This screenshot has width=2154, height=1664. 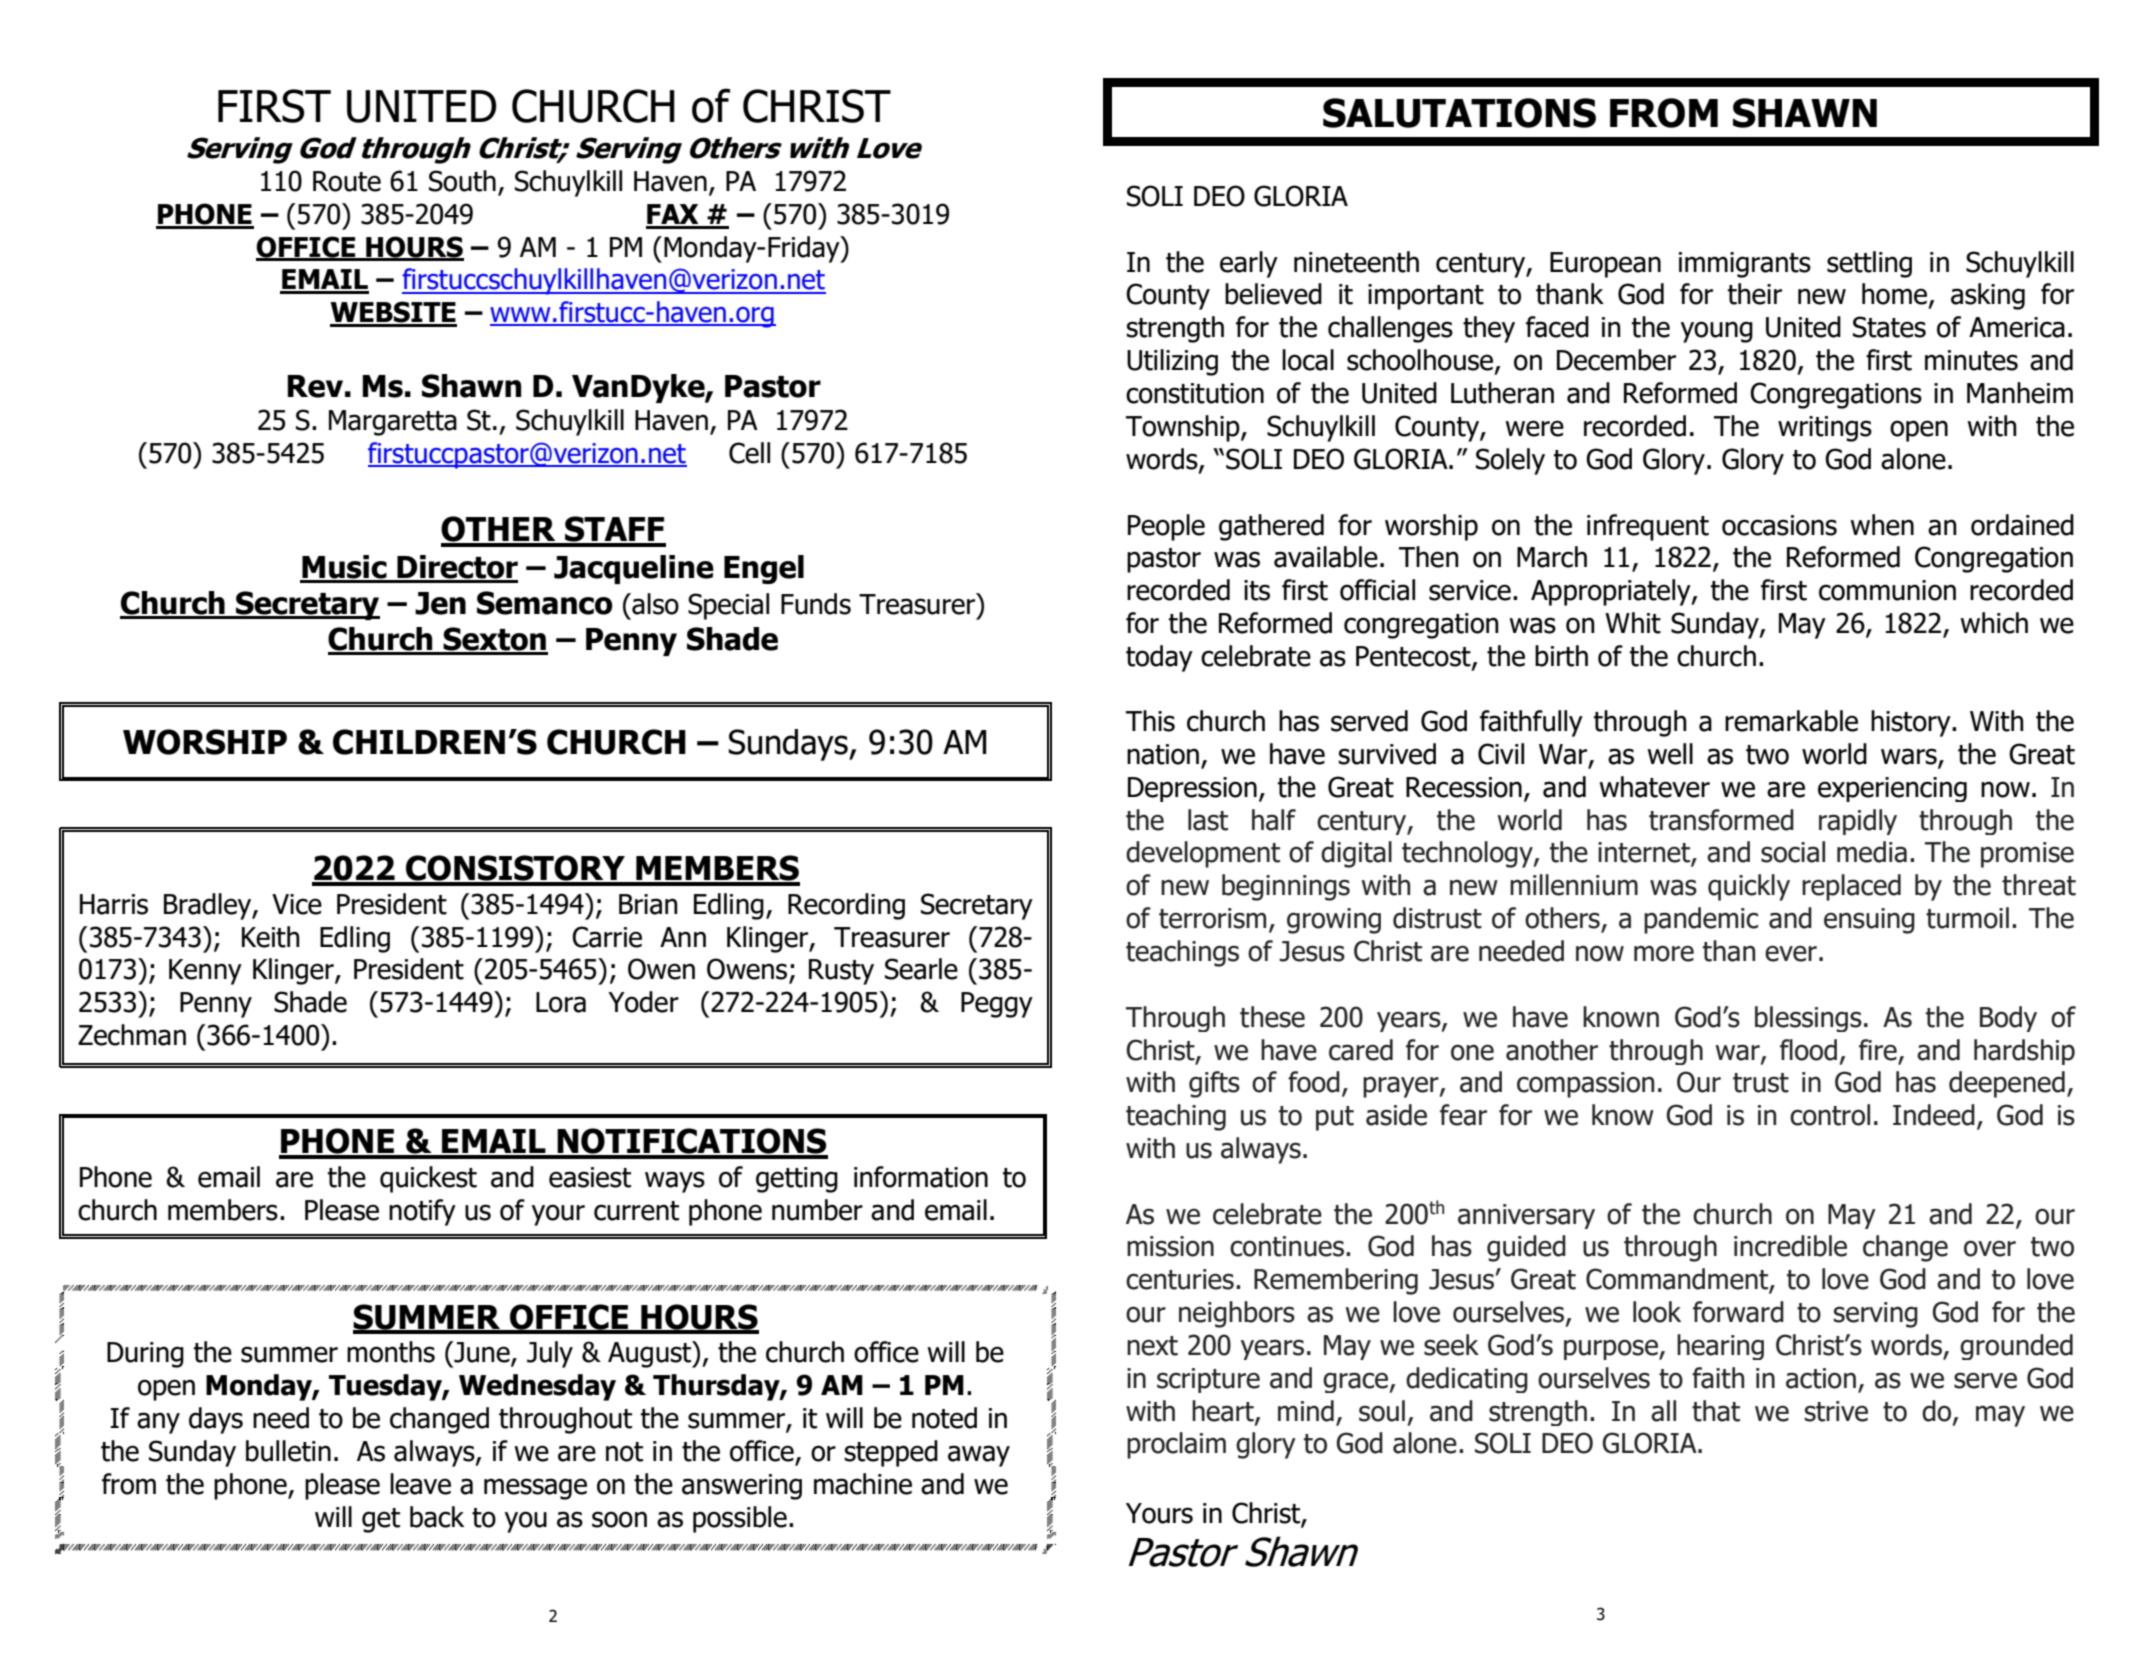 What do you see at coordinates (1858, 822) in the screenshot?
I see `rapidly` at bounding box center [1858, 822].
